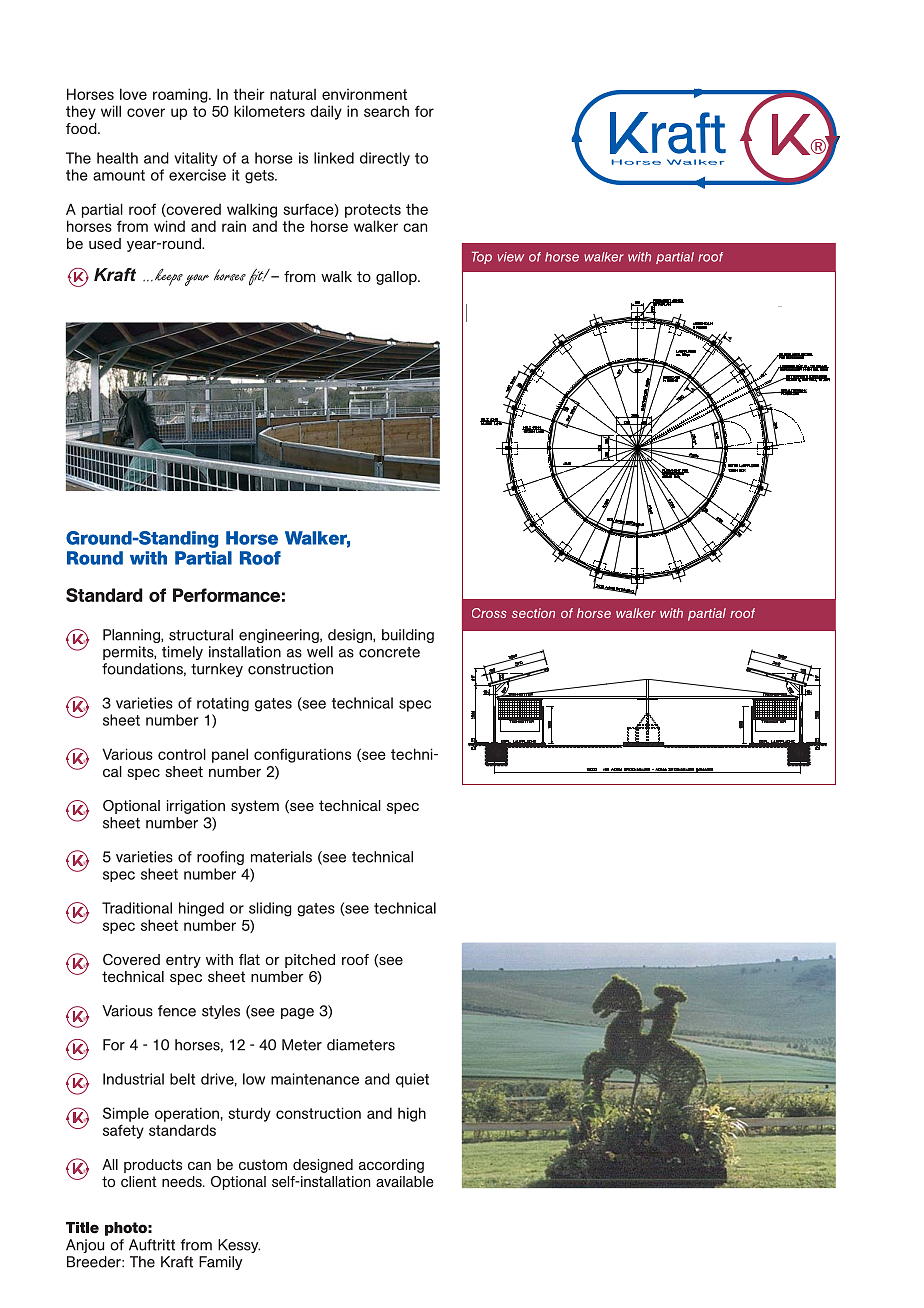 Image resolution: width=924 pixels, height=1308 pixels. I want to click on available, so click(405, 1181).
